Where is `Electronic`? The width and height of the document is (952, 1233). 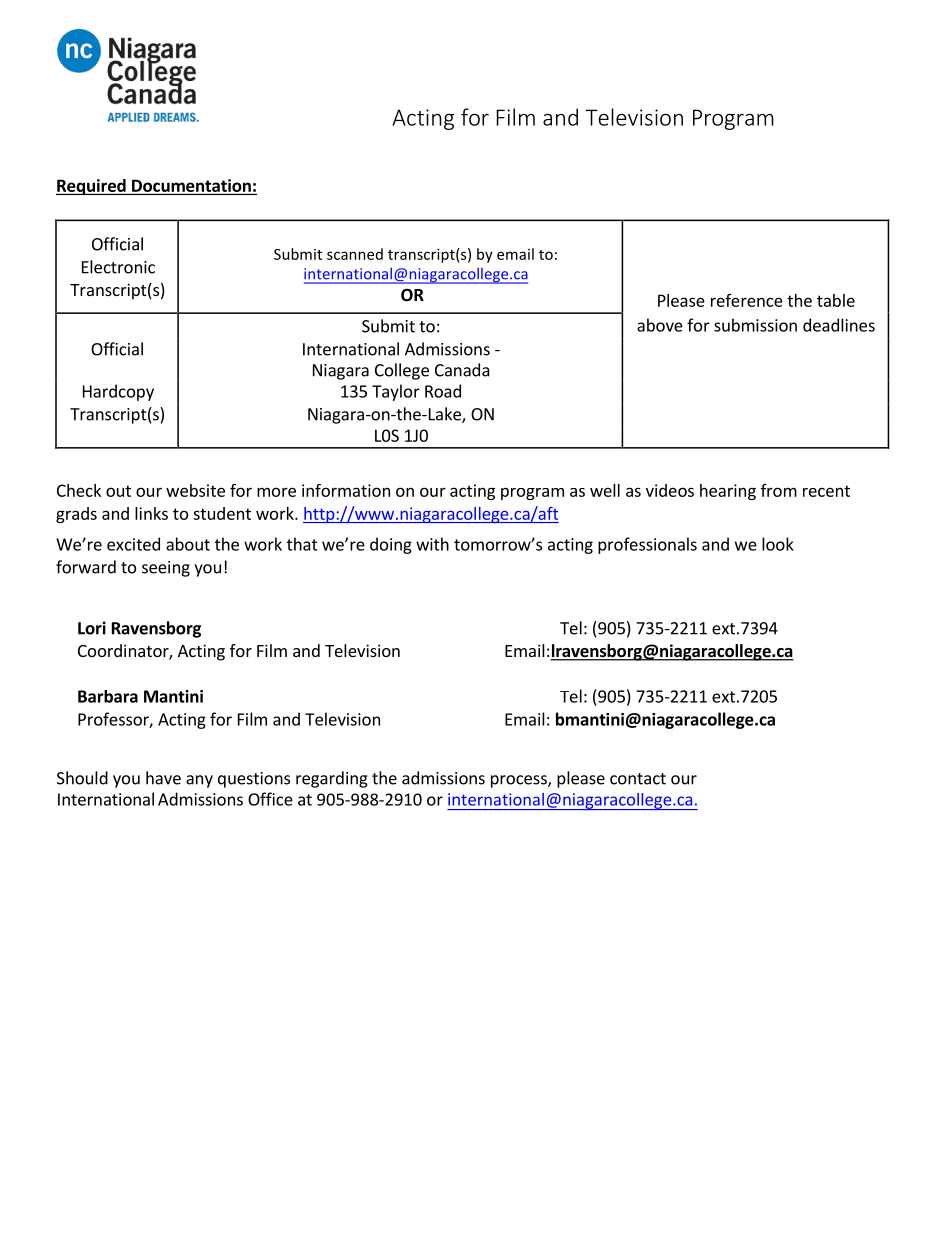 Electronic is located at coordinates (118, 267).
